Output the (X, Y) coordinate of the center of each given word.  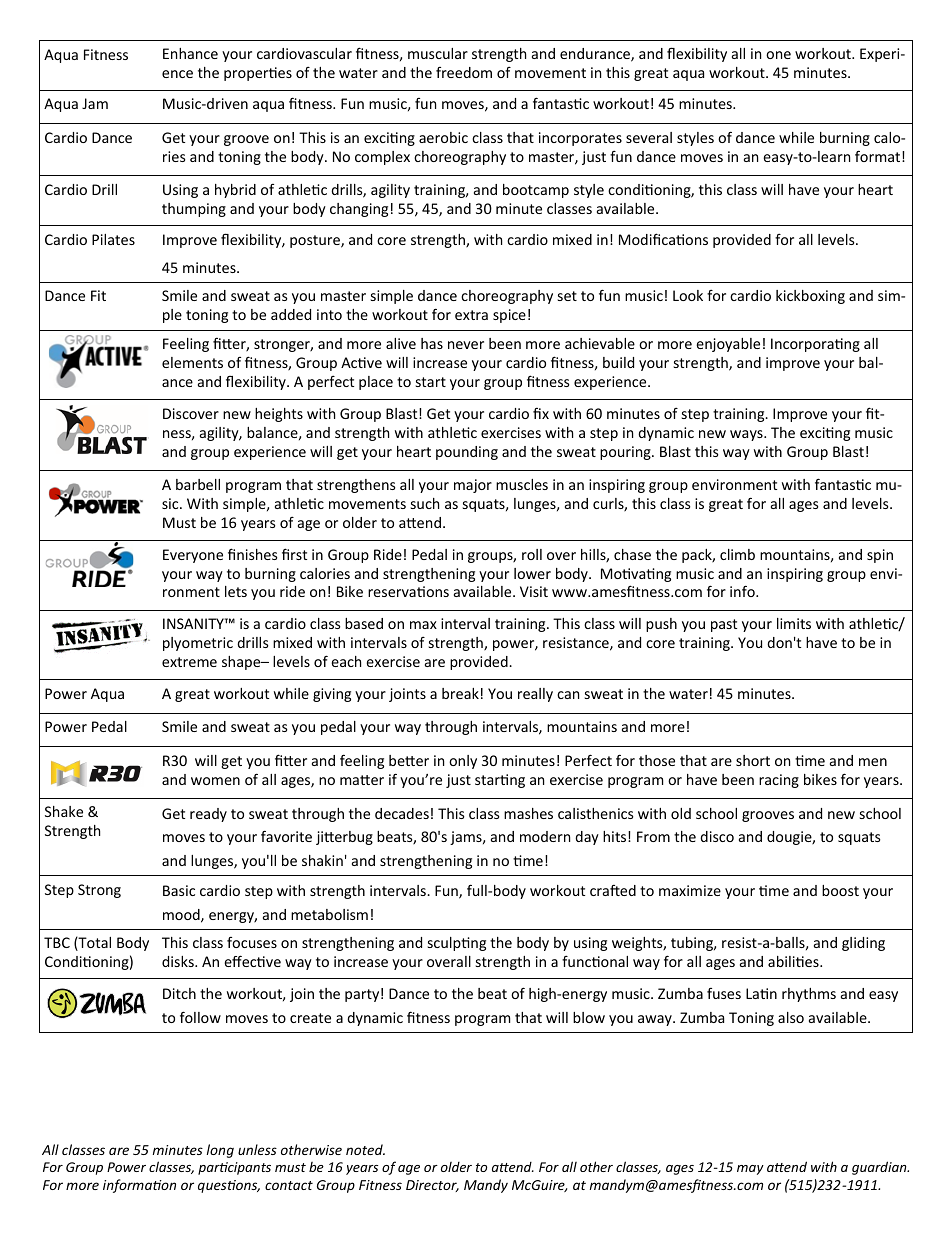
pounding (467, 453)
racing (779, 781)
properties (258, 74)
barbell (198, 484)
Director (432, 1186)
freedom (464, 72)
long (220, 1151)
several (649, 137)
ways (747, 435)
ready (208, 815)
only (463, 762)
